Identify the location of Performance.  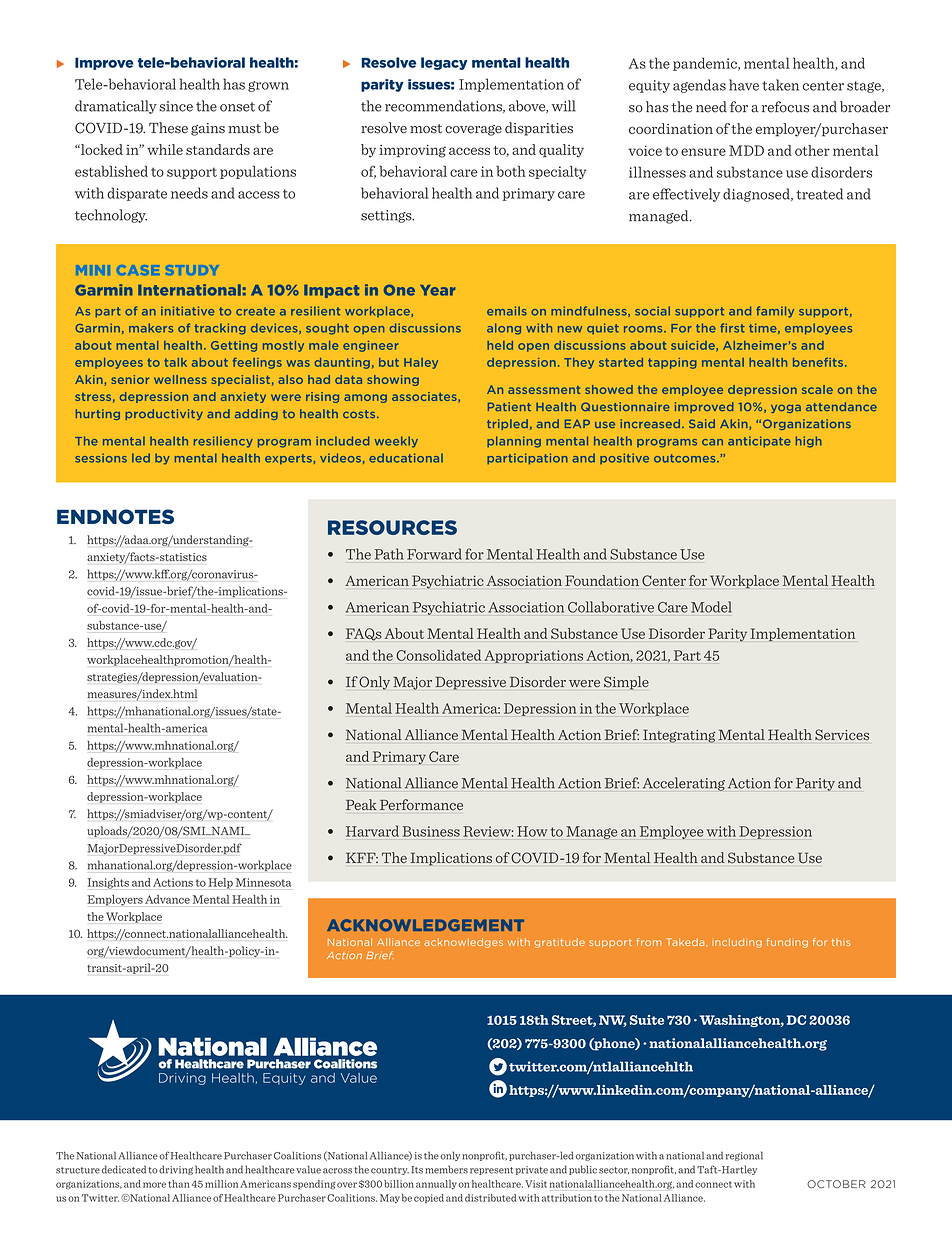
(421, 804).
